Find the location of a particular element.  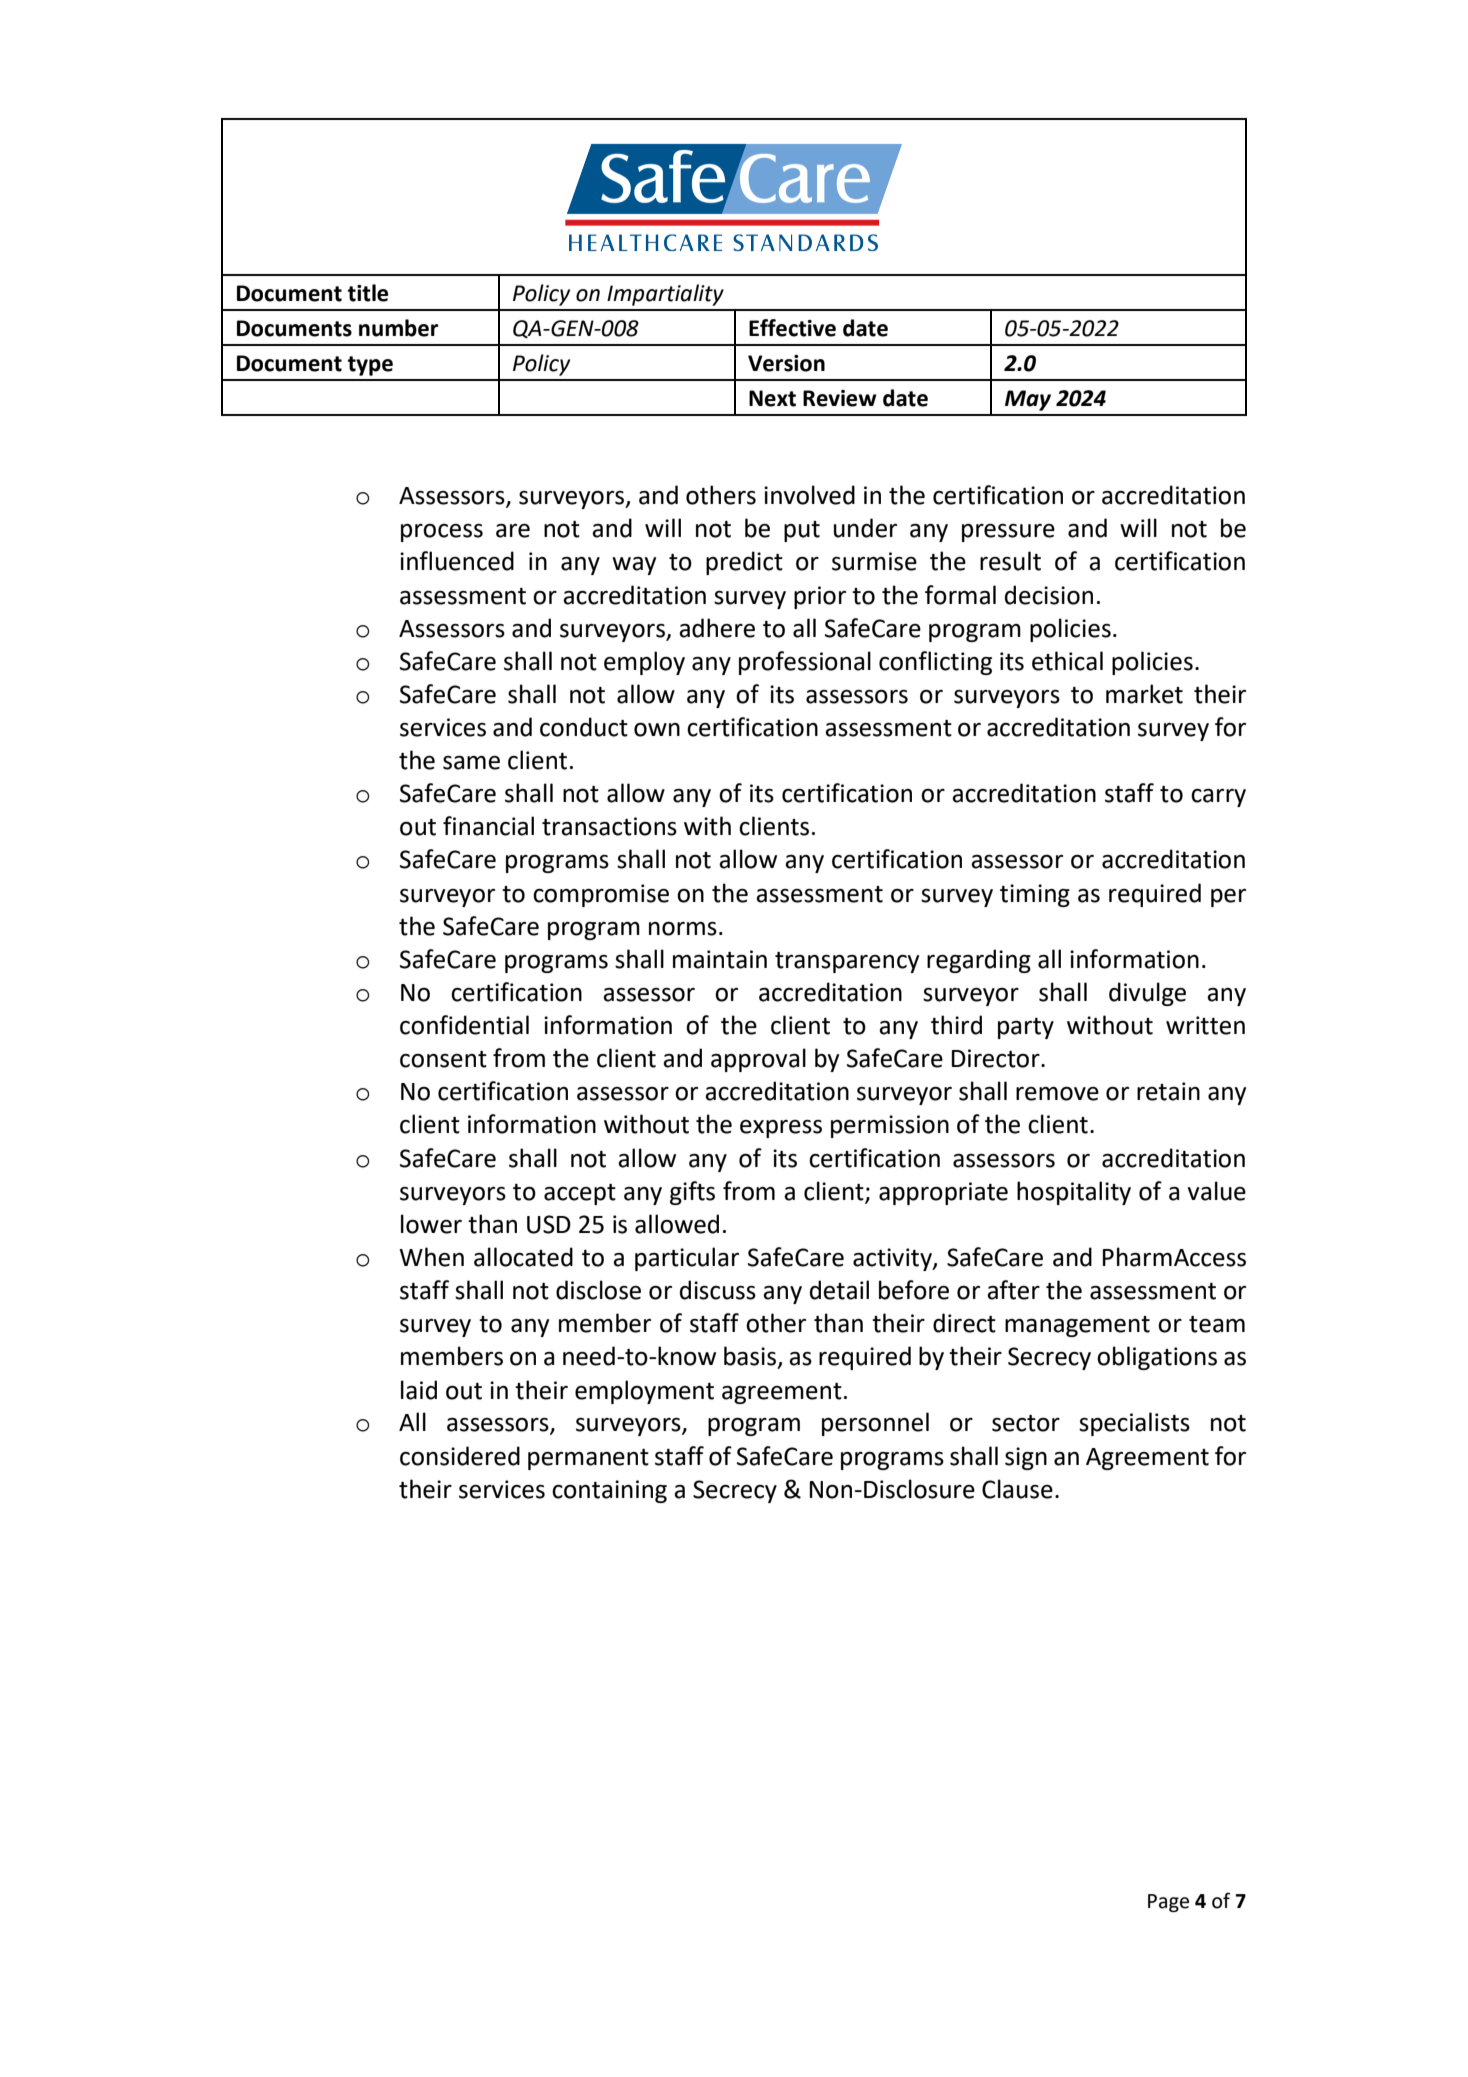

When is located at coordinates (431, 1257).
